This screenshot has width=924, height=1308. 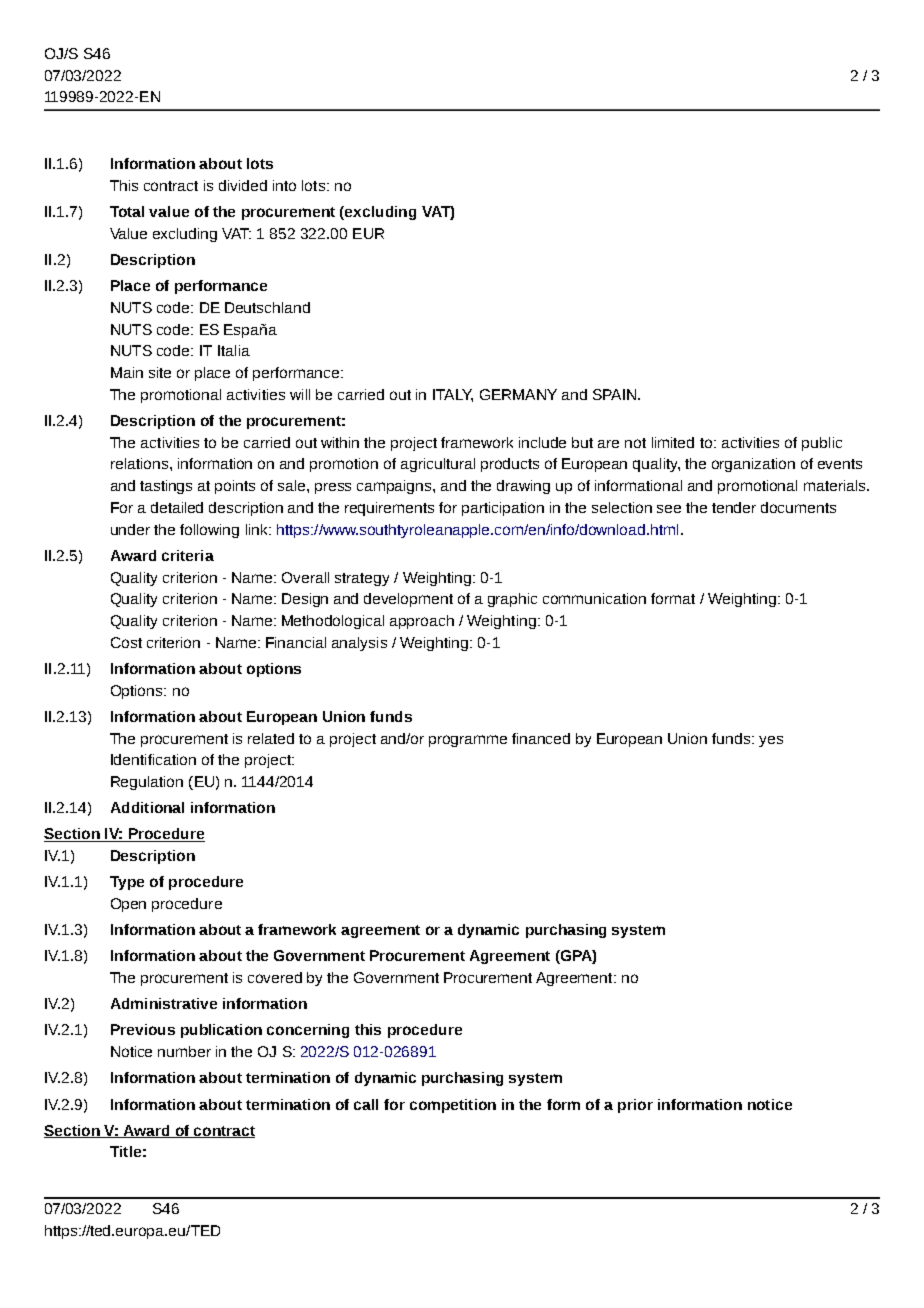 I want to click on competition, so click(x=453, y=1106).
